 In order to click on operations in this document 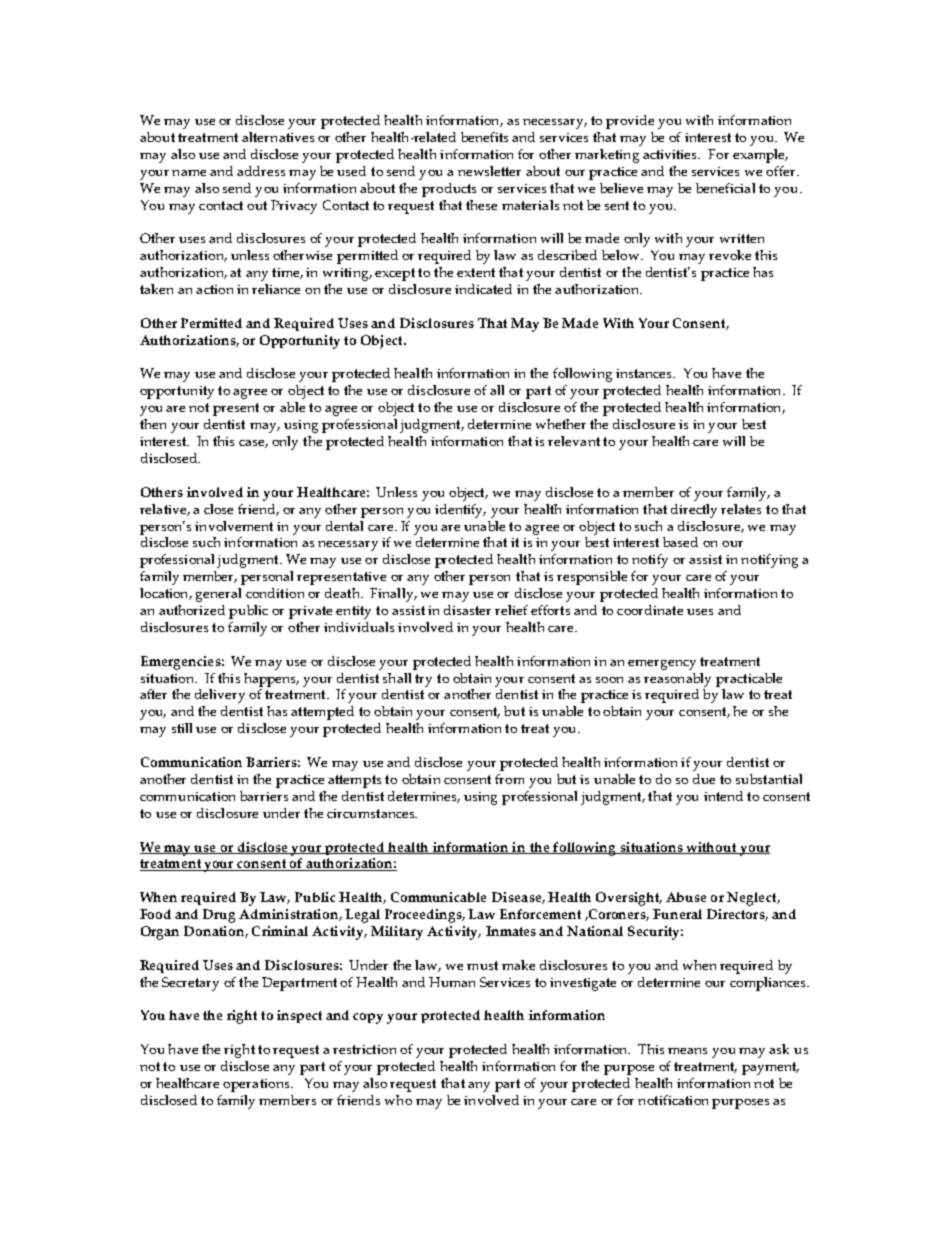, I will do `click(257, 1085)`.
